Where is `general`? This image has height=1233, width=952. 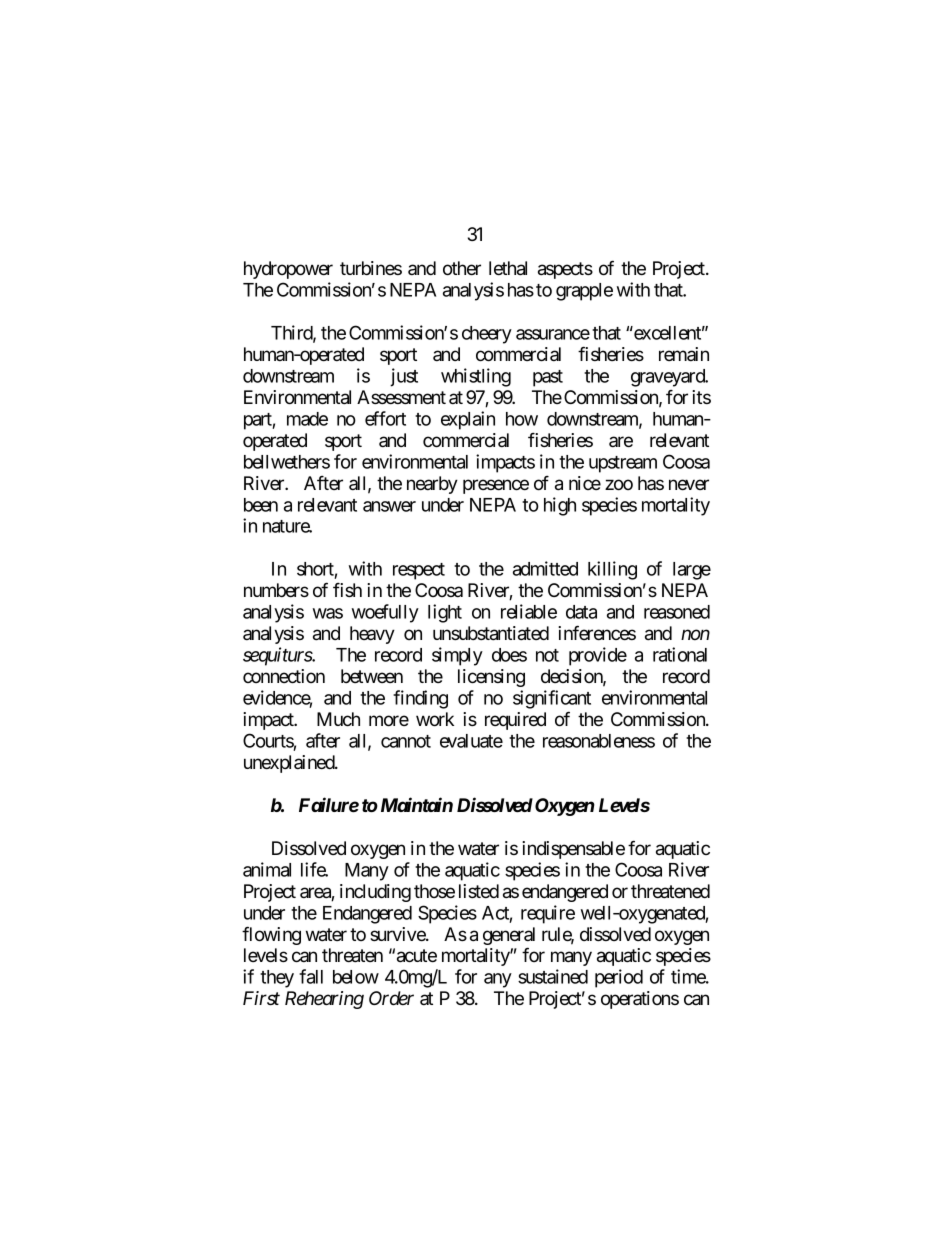
general is located at coordinates (509, 937).
